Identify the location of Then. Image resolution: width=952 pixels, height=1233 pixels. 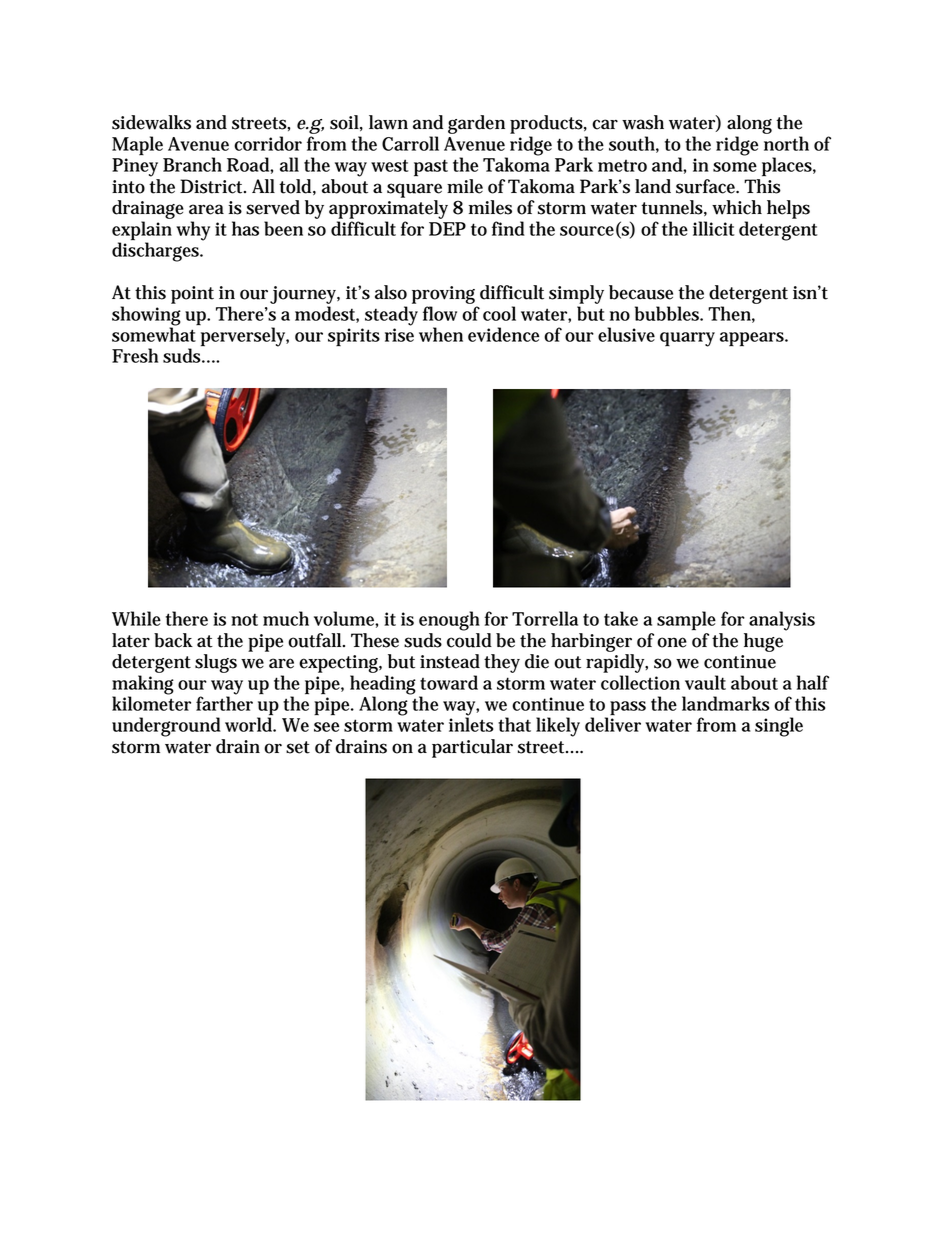
(731, 314).
